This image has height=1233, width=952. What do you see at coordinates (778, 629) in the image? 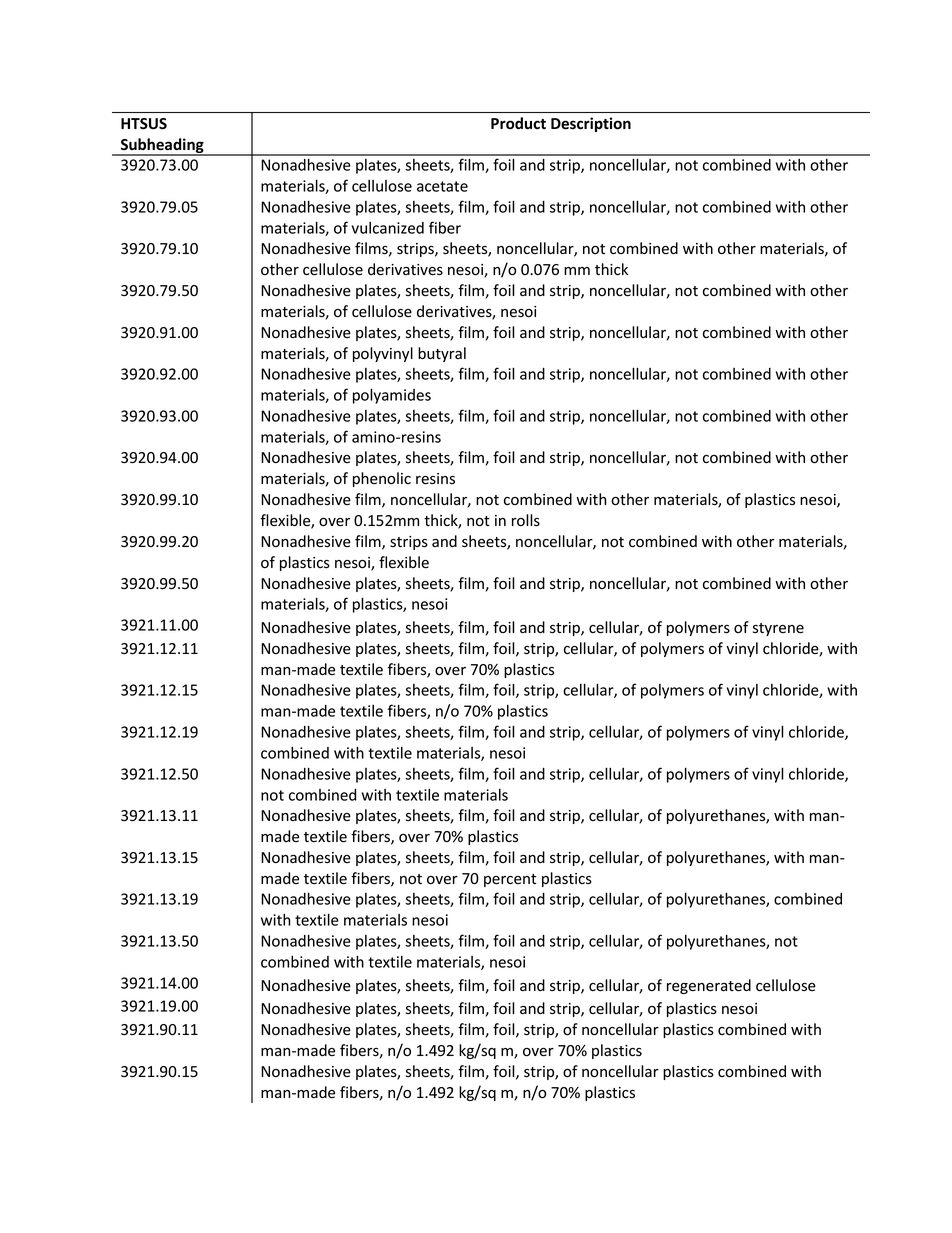
I see `styrene` at bounding box center [778, 629].
